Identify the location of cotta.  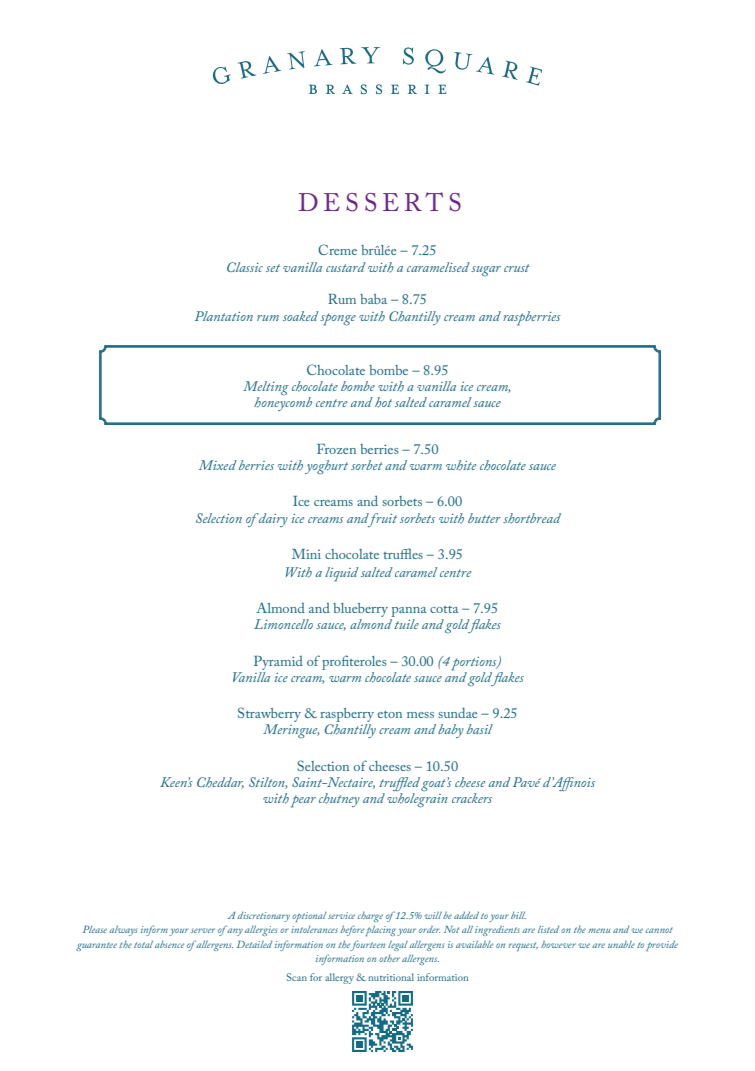
(444, 609).
